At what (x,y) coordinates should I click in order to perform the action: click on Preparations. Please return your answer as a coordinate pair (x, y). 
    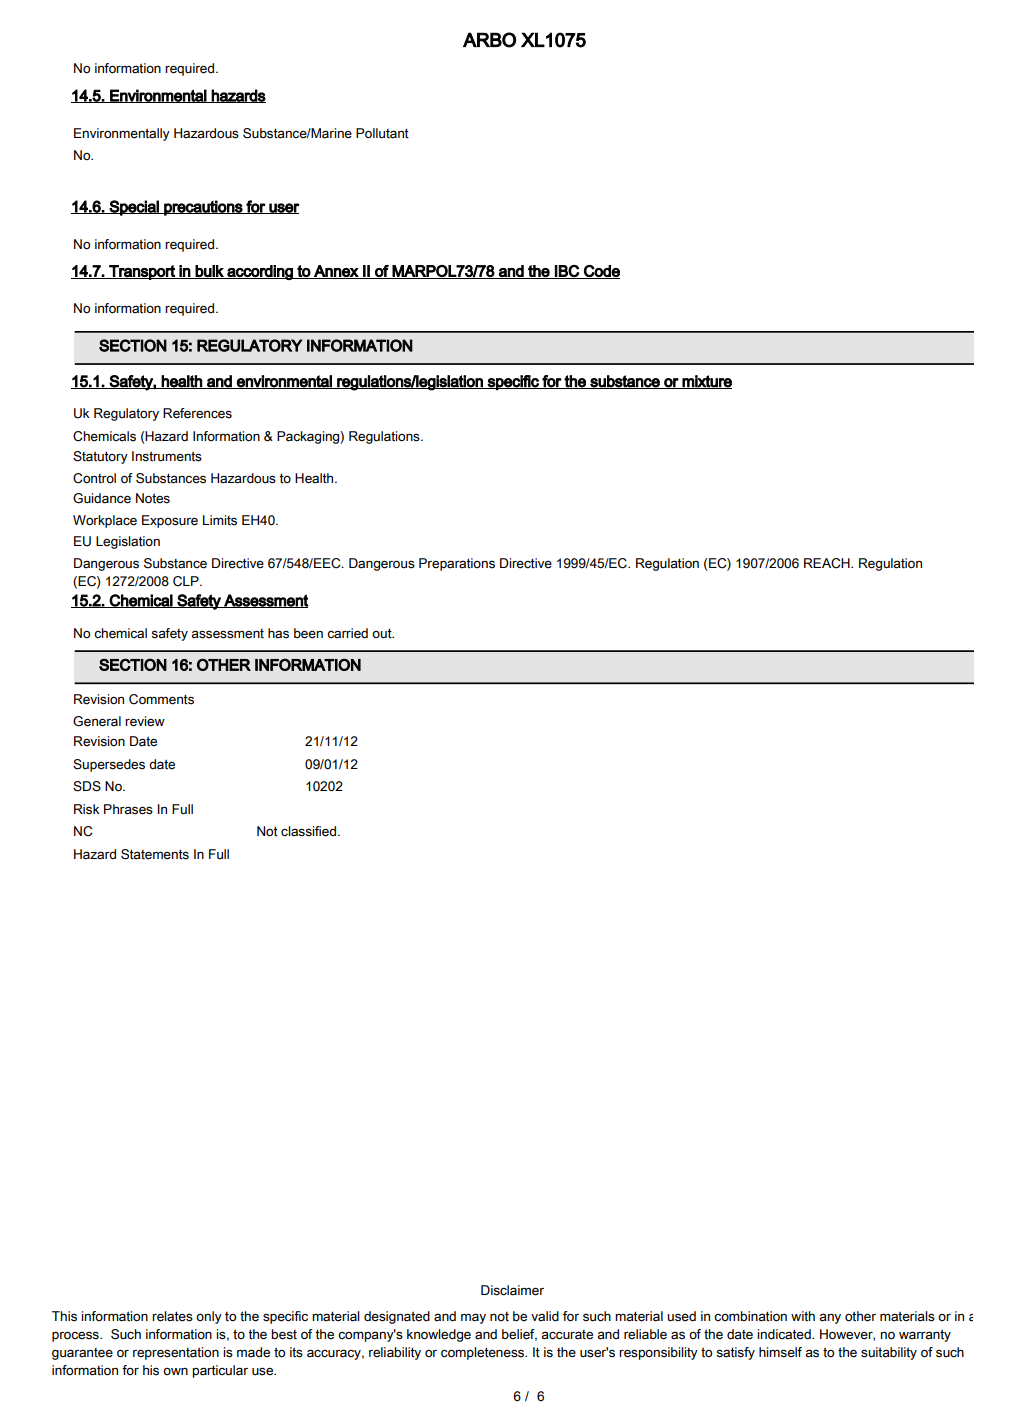
    Looking at the image, I should click on (457, 564).
